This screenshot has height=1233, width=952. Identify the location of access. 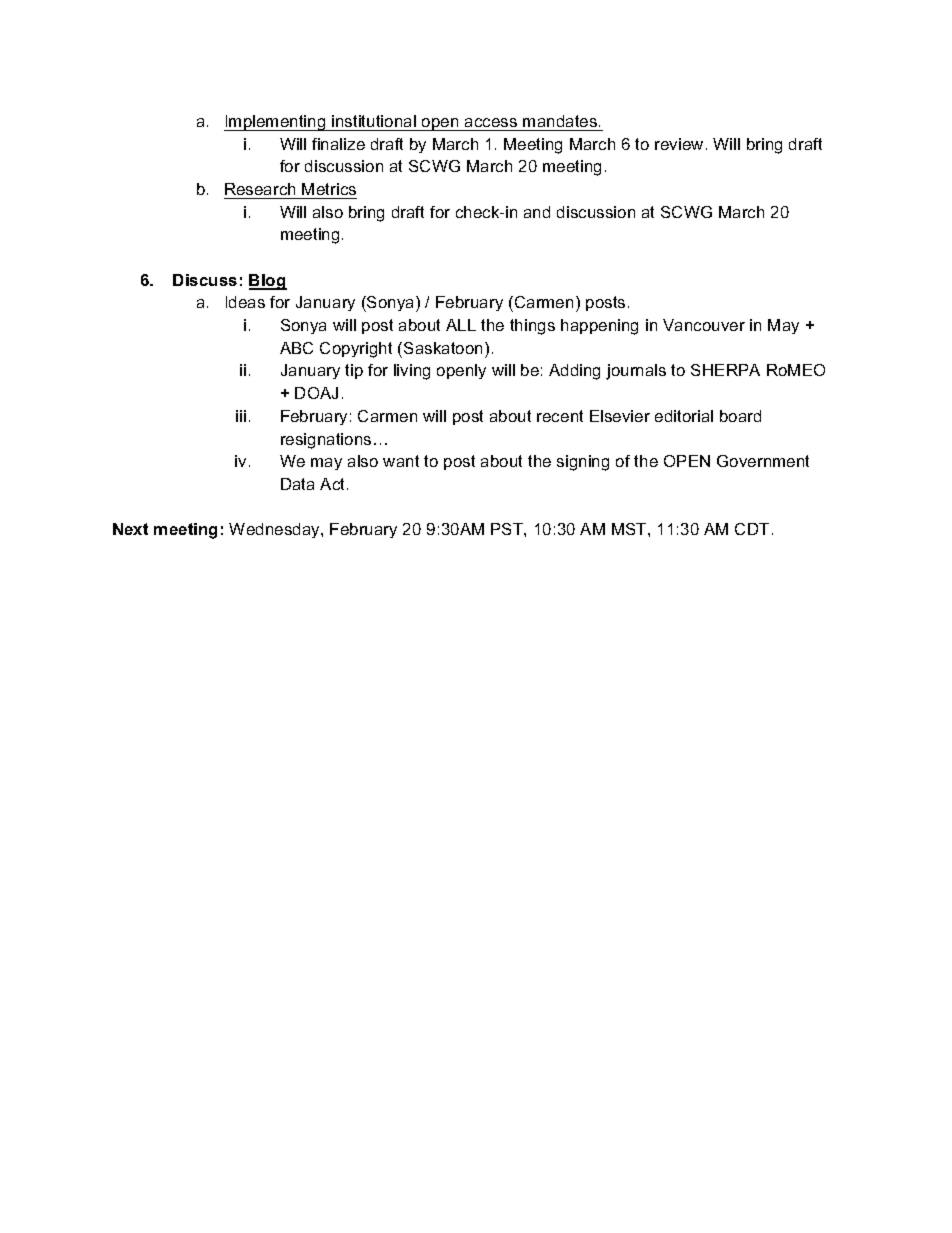
(491, 122).
